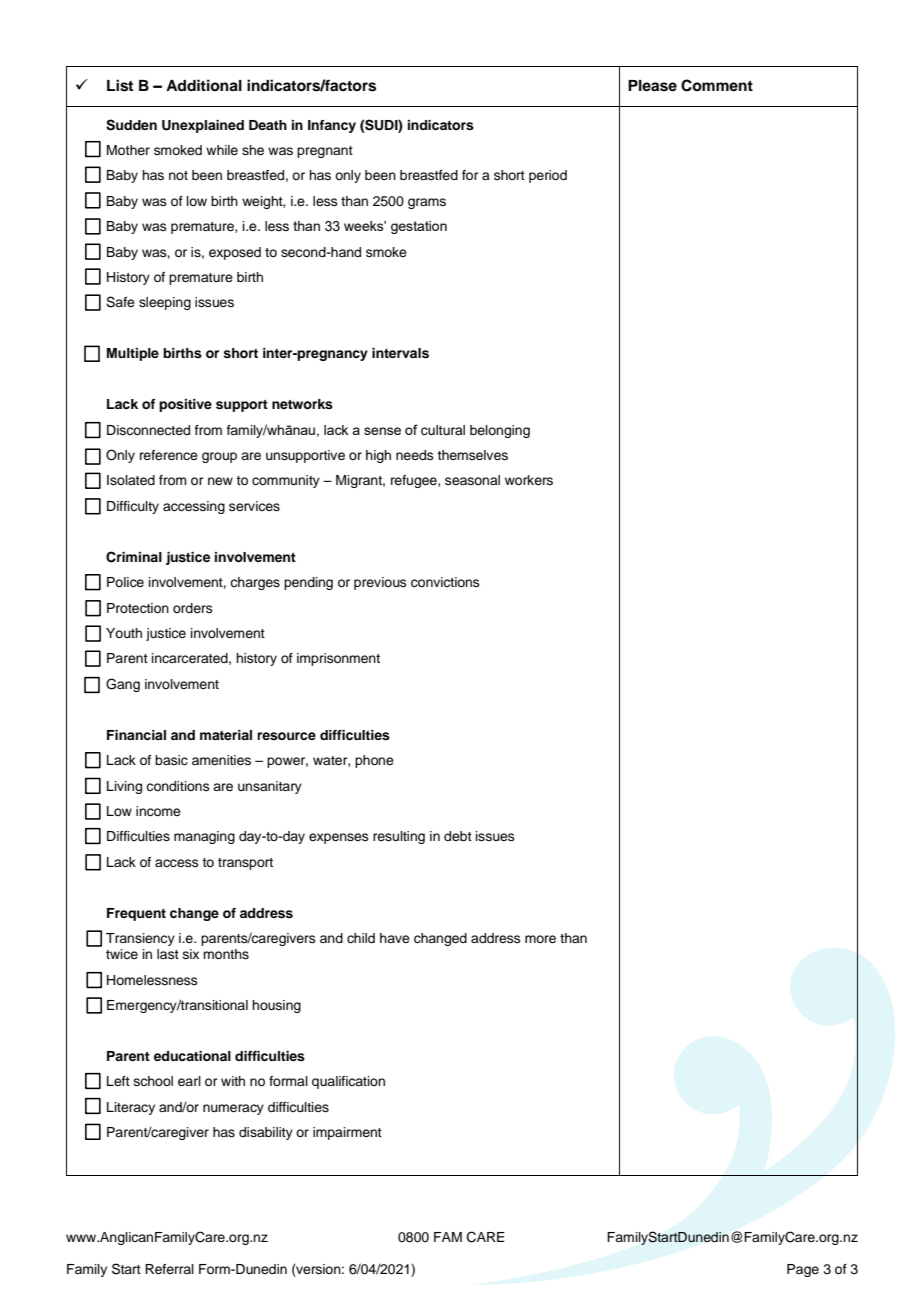 This screenshot has height=1309, width=924. I want to click on grams, so click(427, 203).
